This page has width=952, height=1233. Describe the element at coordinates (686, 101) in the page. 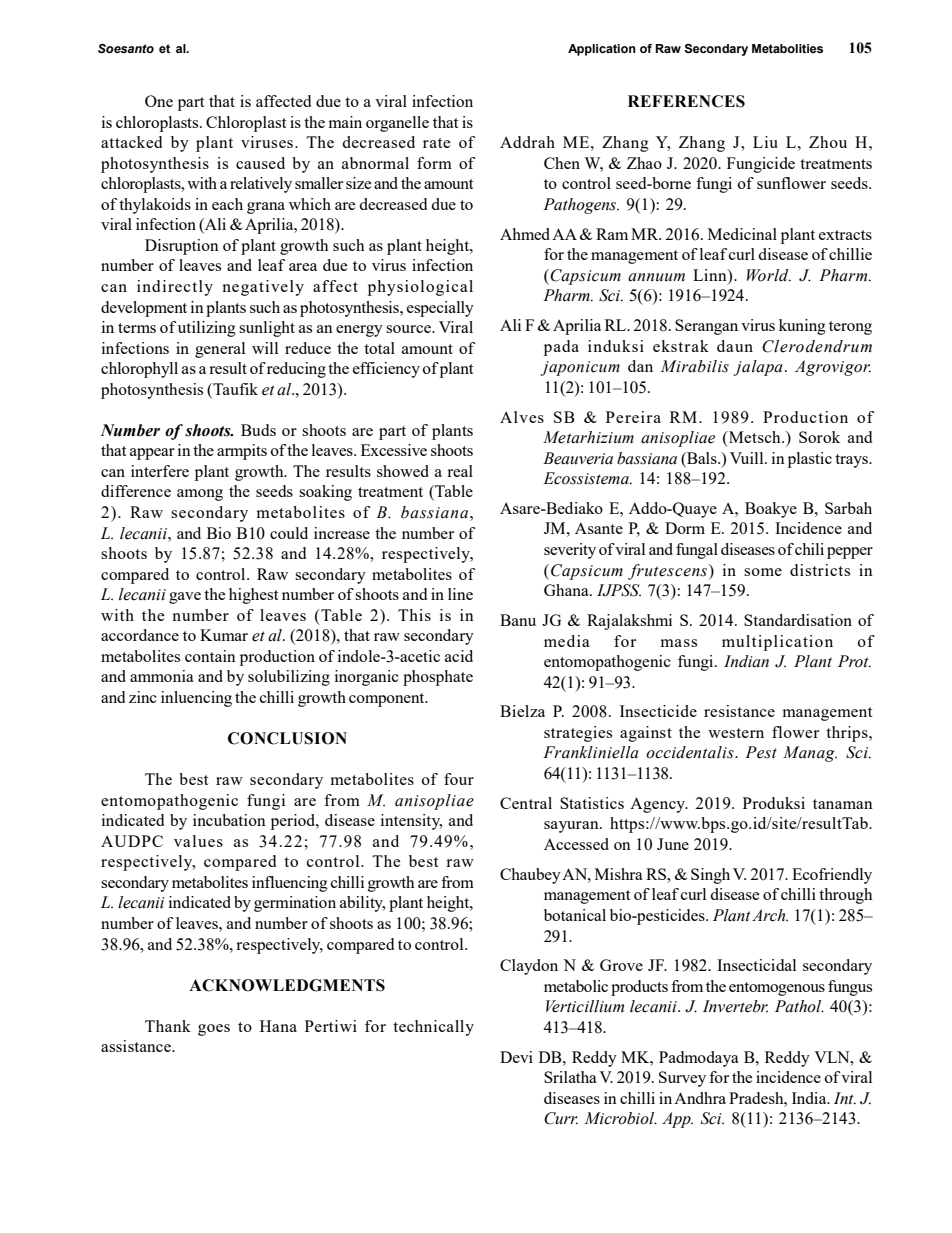

I see `REFERENCES` at that location.
